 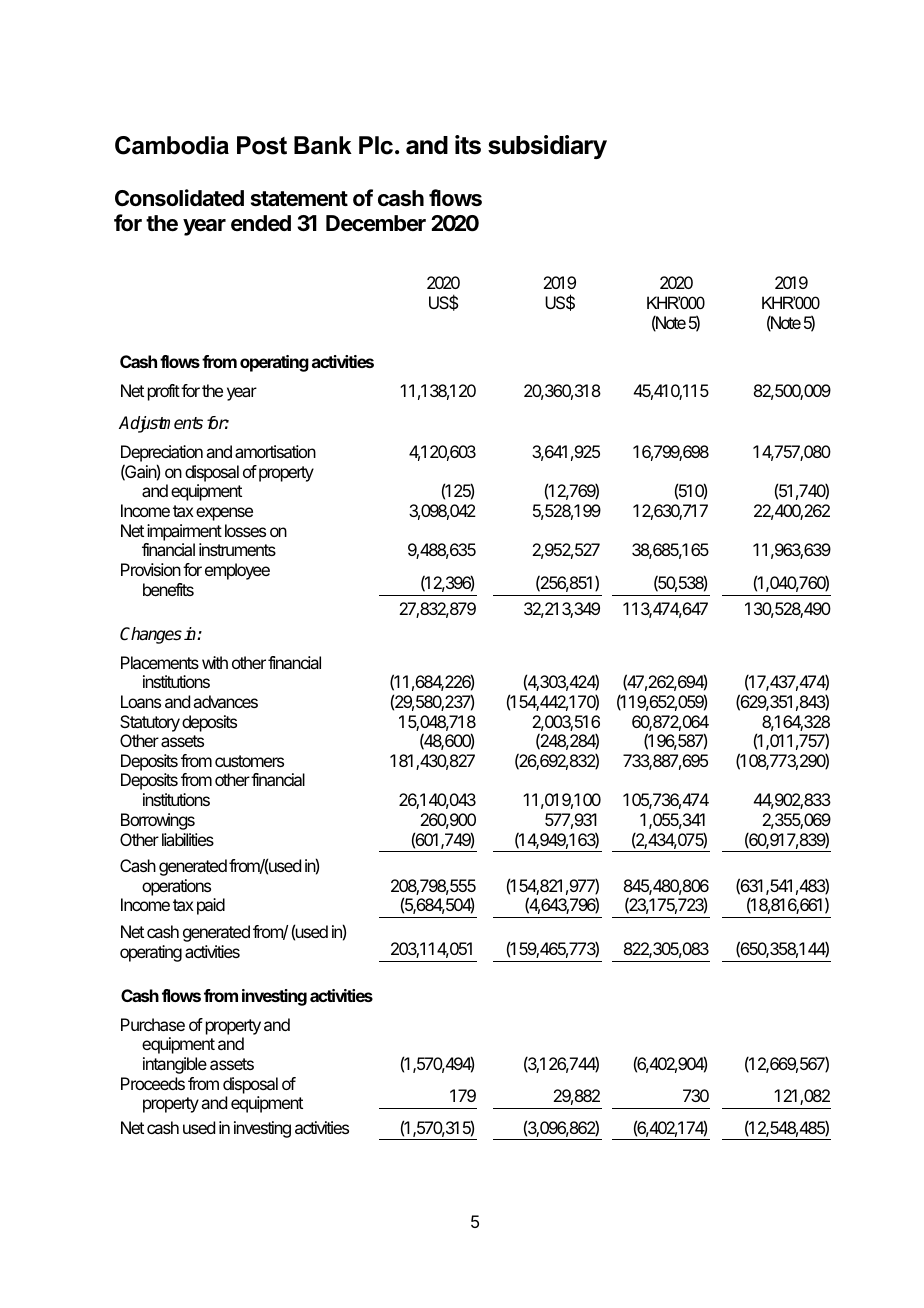 I want to click on intangible, so click(x=175, y=1065).
